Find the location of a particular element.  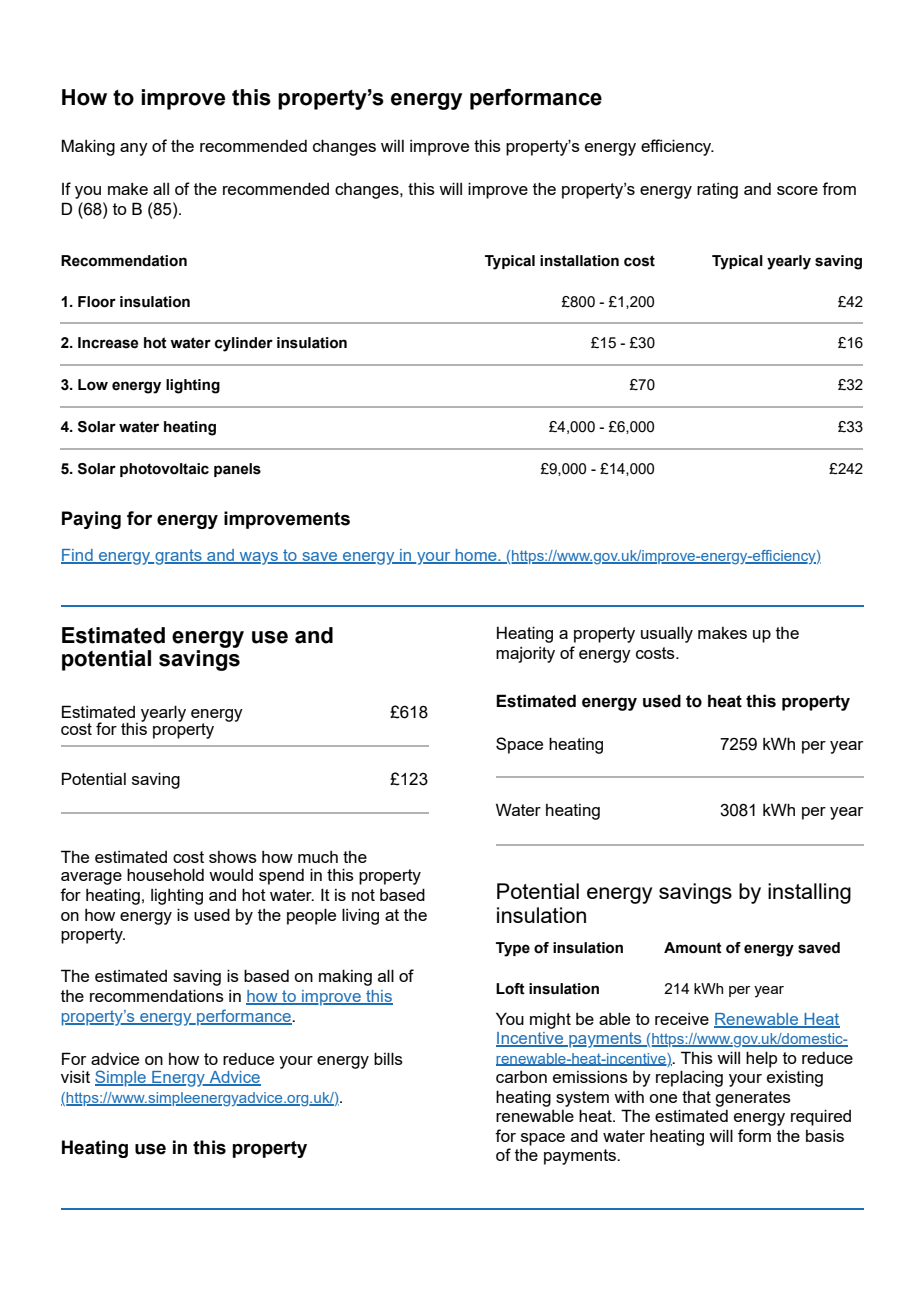

not is located at coordinates (363, 895).
